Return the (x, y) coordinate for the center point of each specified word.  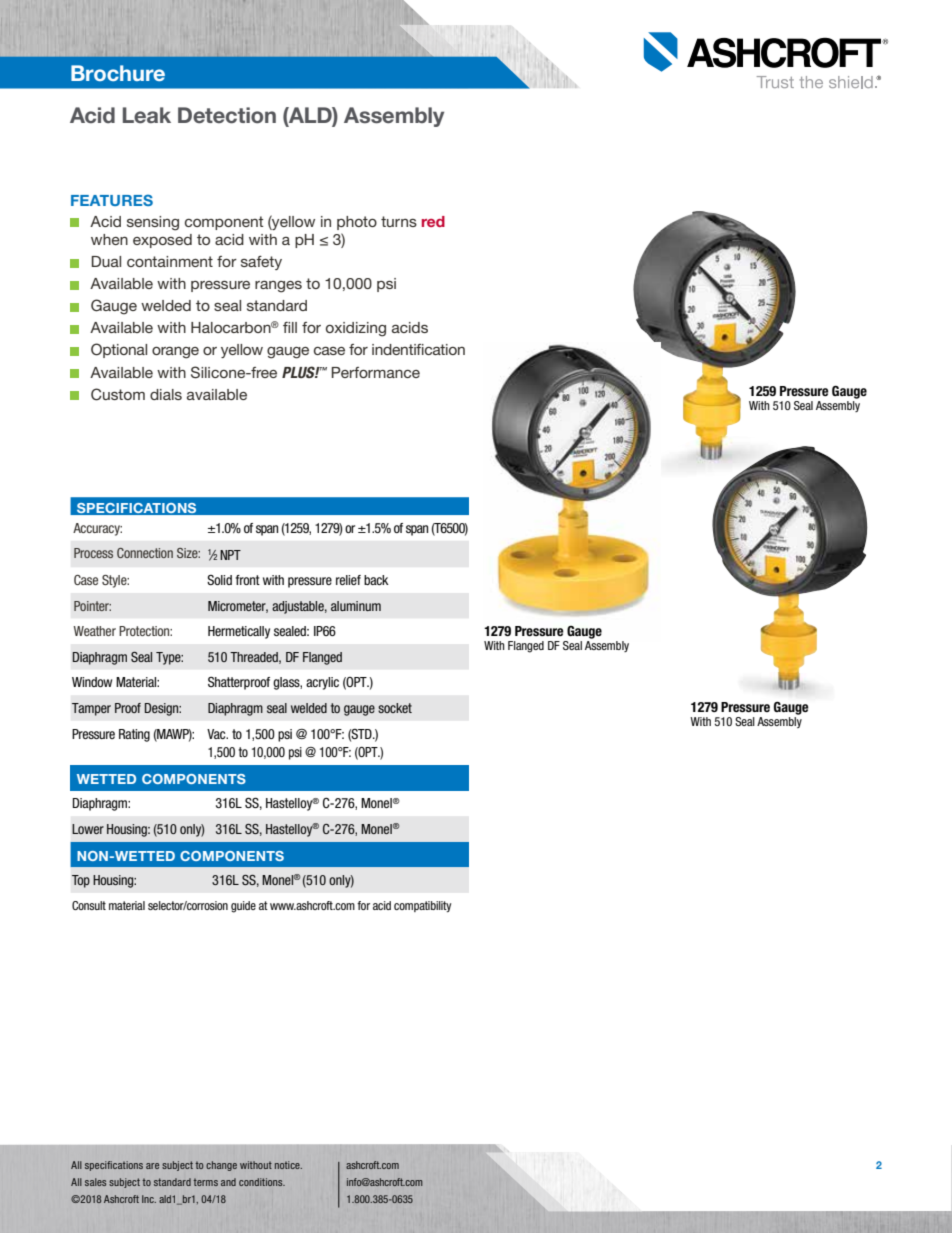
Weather (94, 631)
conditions (262, 1182)
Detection (227, 115)
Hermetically (239, 632)
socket (395, 708)
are (152, 1166)
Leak (147, 115)
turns (399, 221)
